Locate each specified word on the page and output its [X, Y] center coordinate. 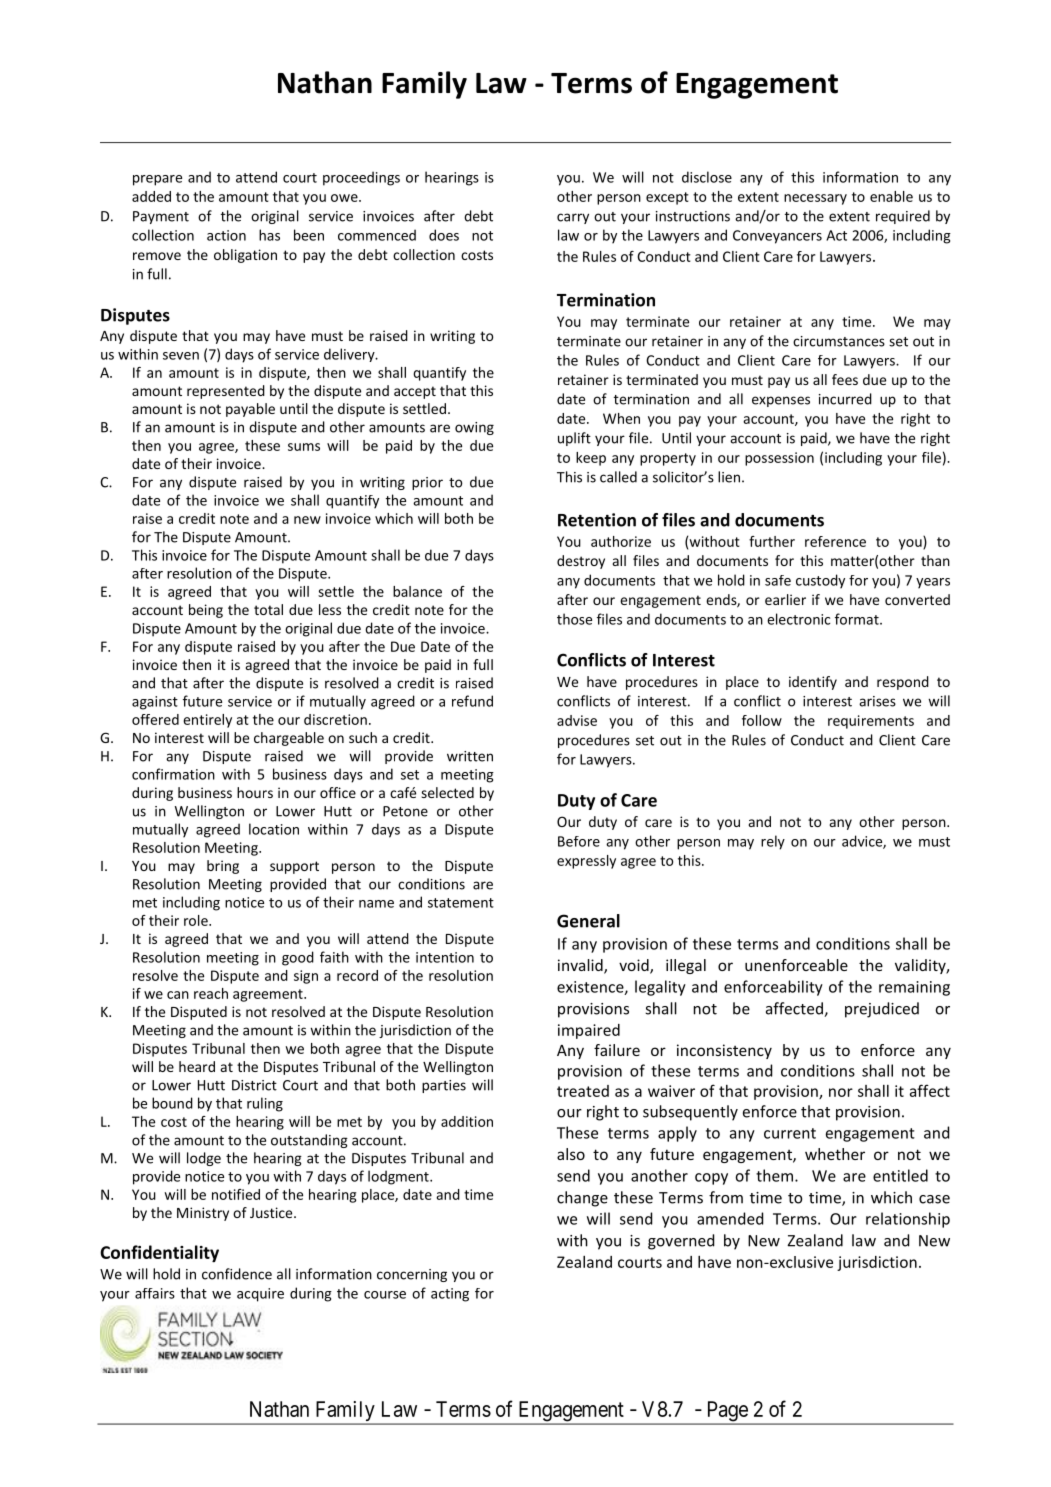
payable [250, 410]
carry [573, 218]
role [197, 920]
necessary [815, 199]
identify [813, 683]
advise [577, 720]
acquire [260, 1295]
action [226, 235]
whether [835, 1154]
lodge [204, 1159]
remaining [914, 988]
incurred [845, 399]
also [571, 1154]
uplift [574, 439]
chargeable [289, 739]
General [588, 921]
